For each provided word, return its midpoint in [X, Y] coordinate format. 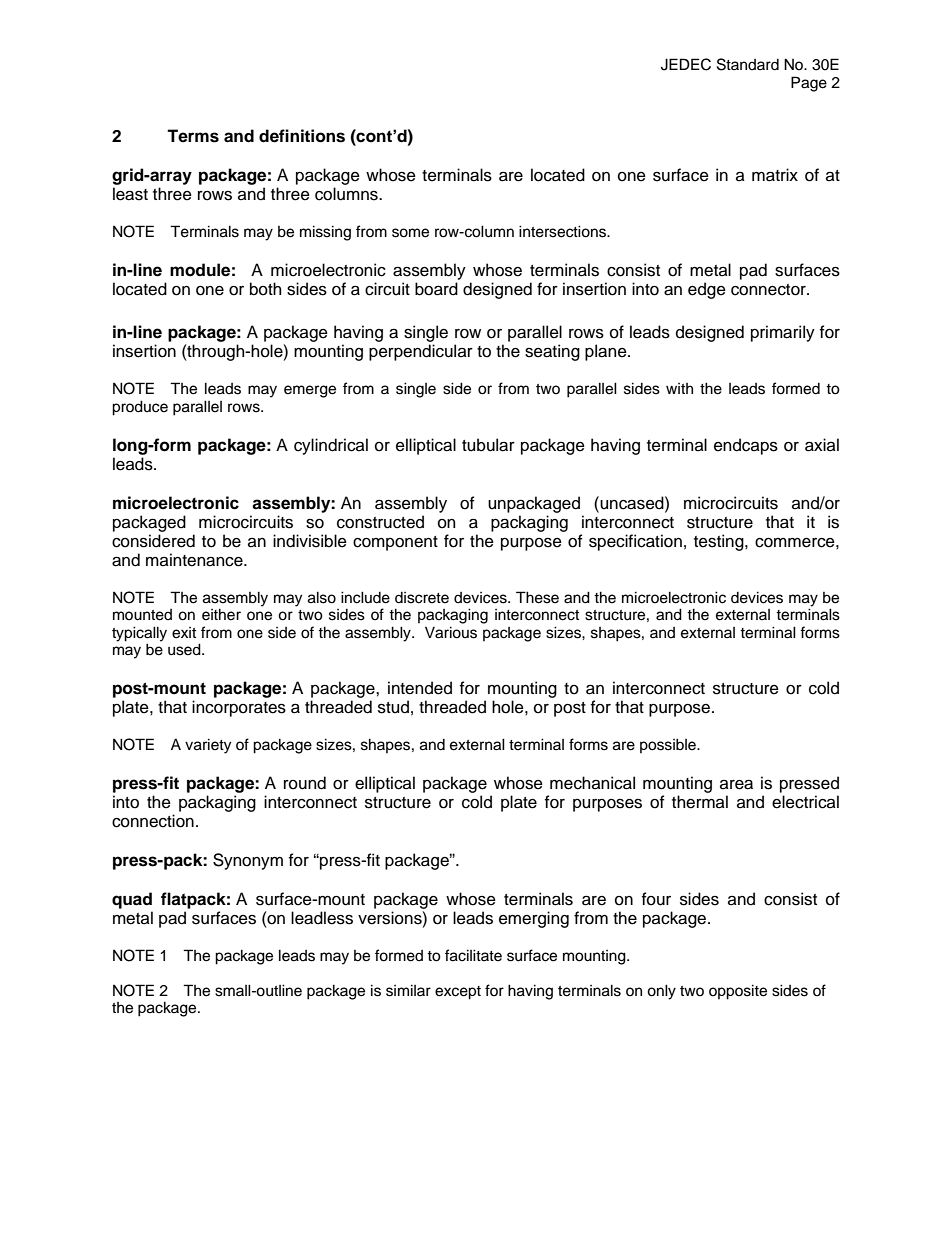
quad [132, 900]
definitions [302, 136]
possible [669, 745]
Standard [748, 64]
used [185, 649]
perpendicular [421, 352]
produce [140, 408]
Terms [193, 136]
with [679, 388]
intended [420, 688]
